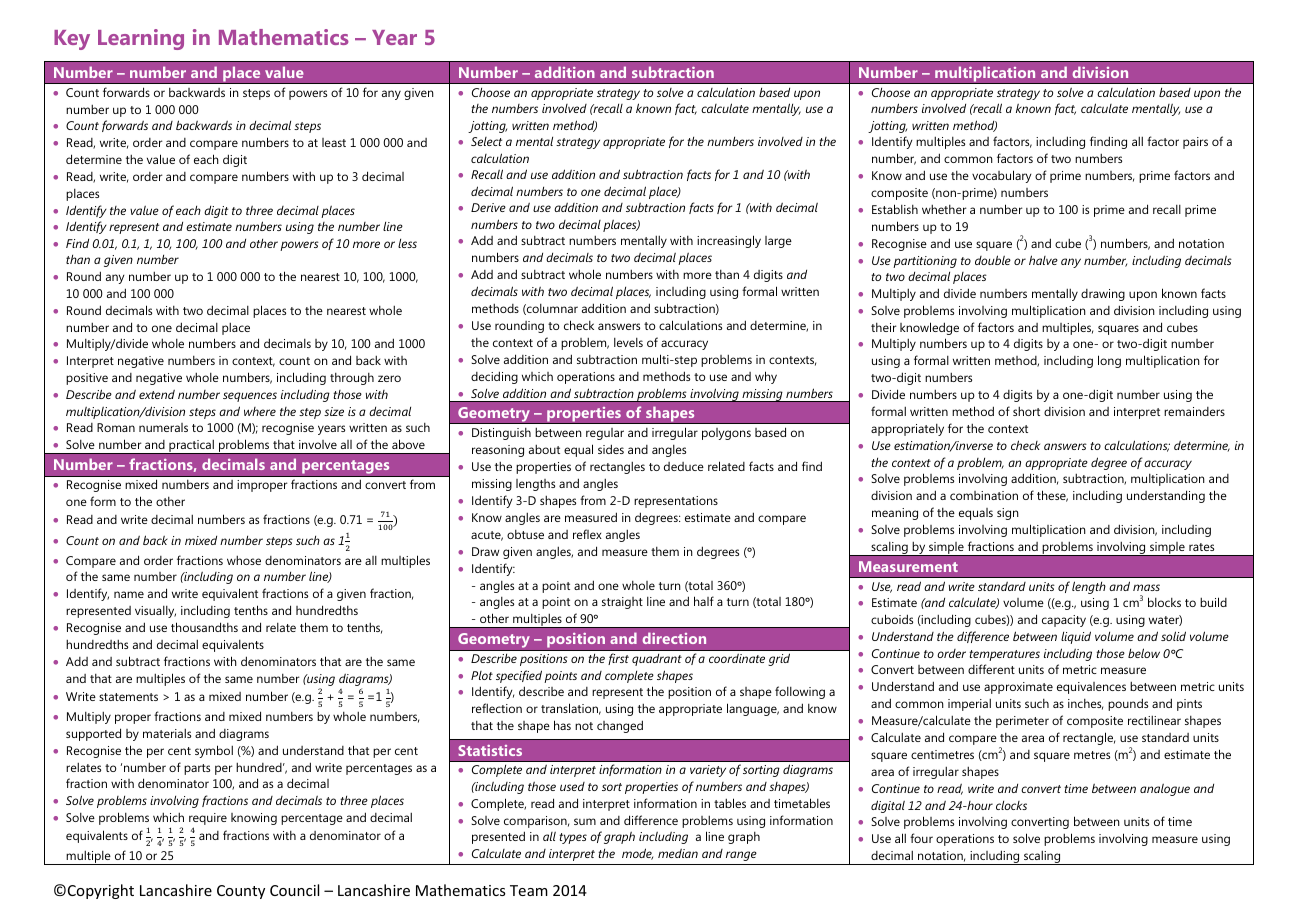 The height and width of the screenshot is (924, 1308). Describe the element at coordinates (618, 659) in the screenshot. I see `first` at that location.
